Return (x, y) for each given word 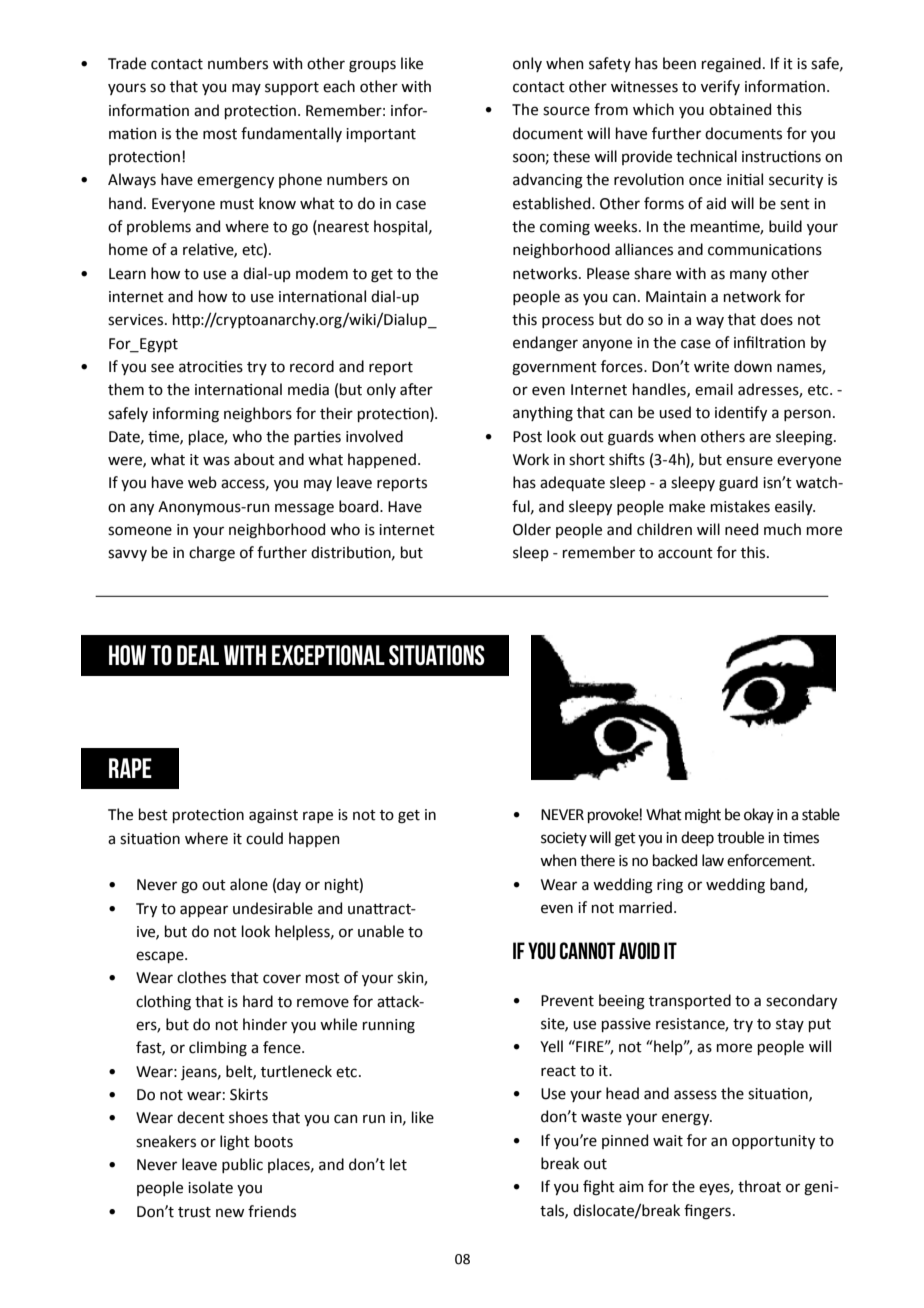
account (685, 553)
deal (198, 655)
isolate (210, 1187)
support (292, 88)
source (566, 111)
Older (532, 529)
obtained (740, 109)
